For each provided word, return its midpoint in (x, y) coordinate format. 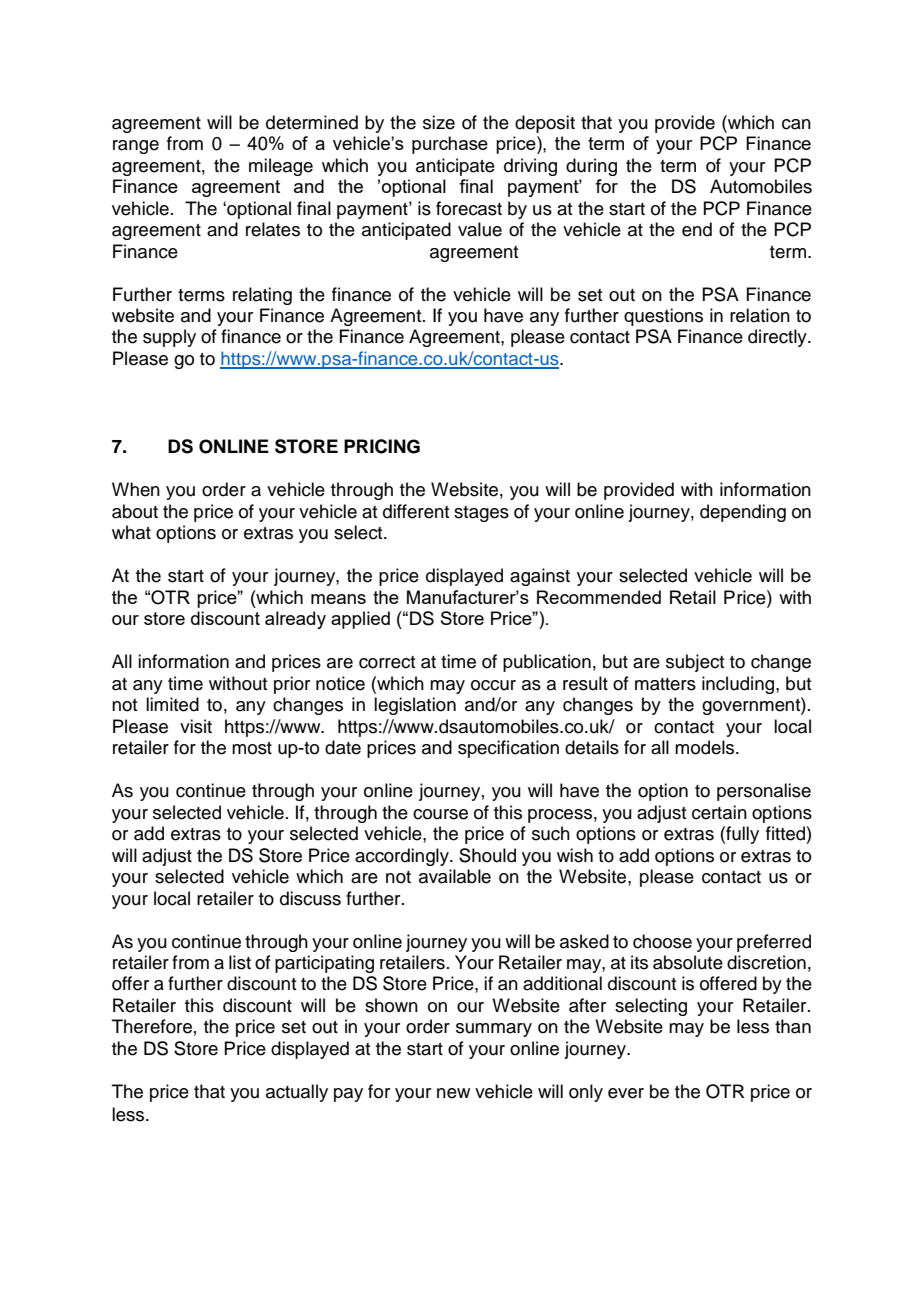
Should (487, 855)
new (453, 1093)
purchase (450, 145)
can (796, 124)
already (295, 620)
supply (169, 338)
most (252, 748)
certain (719, 812)
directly (778, 338)
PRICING (382, 446)
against (540, 577)
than (793, 1026)
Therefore (152, 1026)
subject (695, 663)
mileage (281, 167)
